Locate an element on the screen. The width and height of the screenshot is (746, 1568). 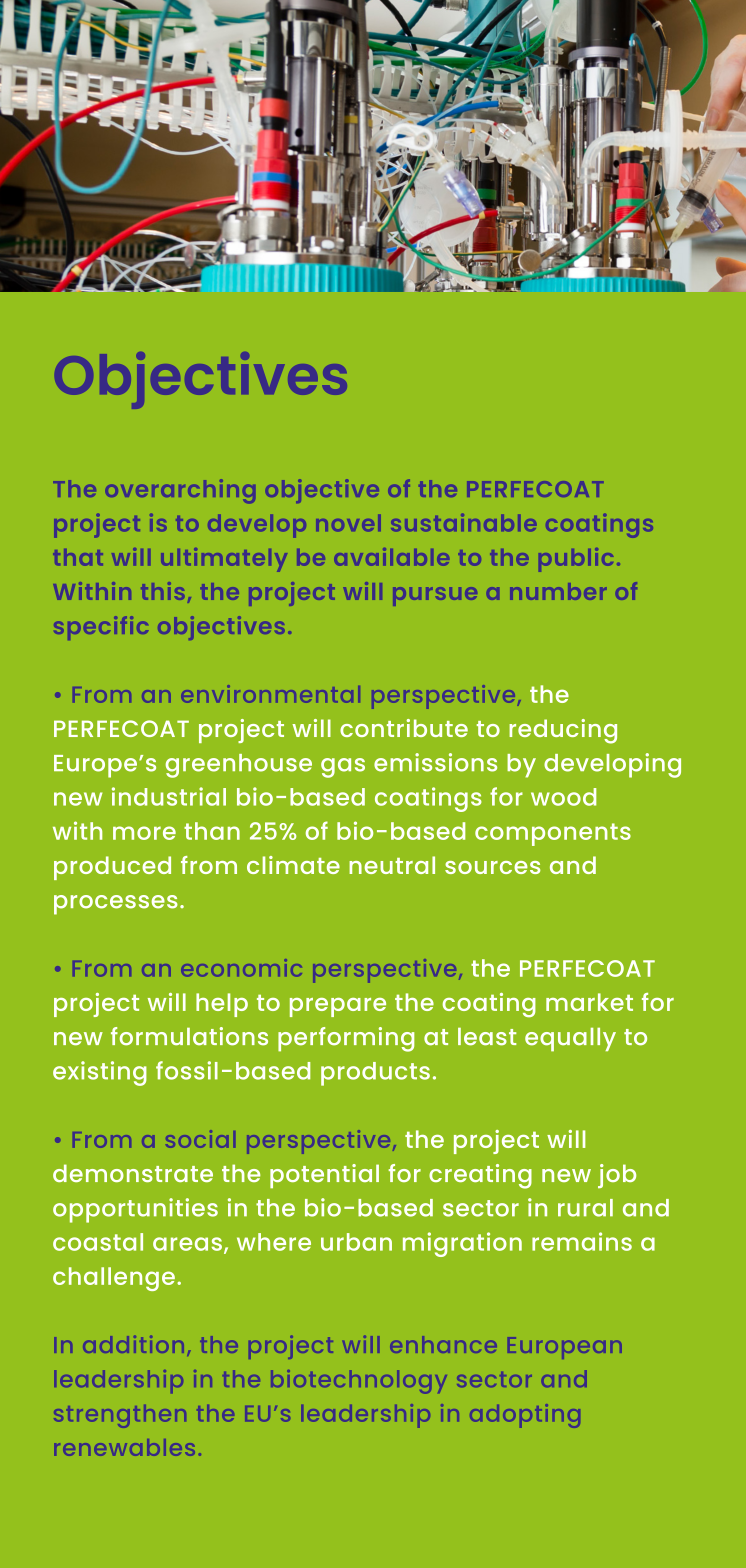
equally is located at coordinates (570, 1040).
